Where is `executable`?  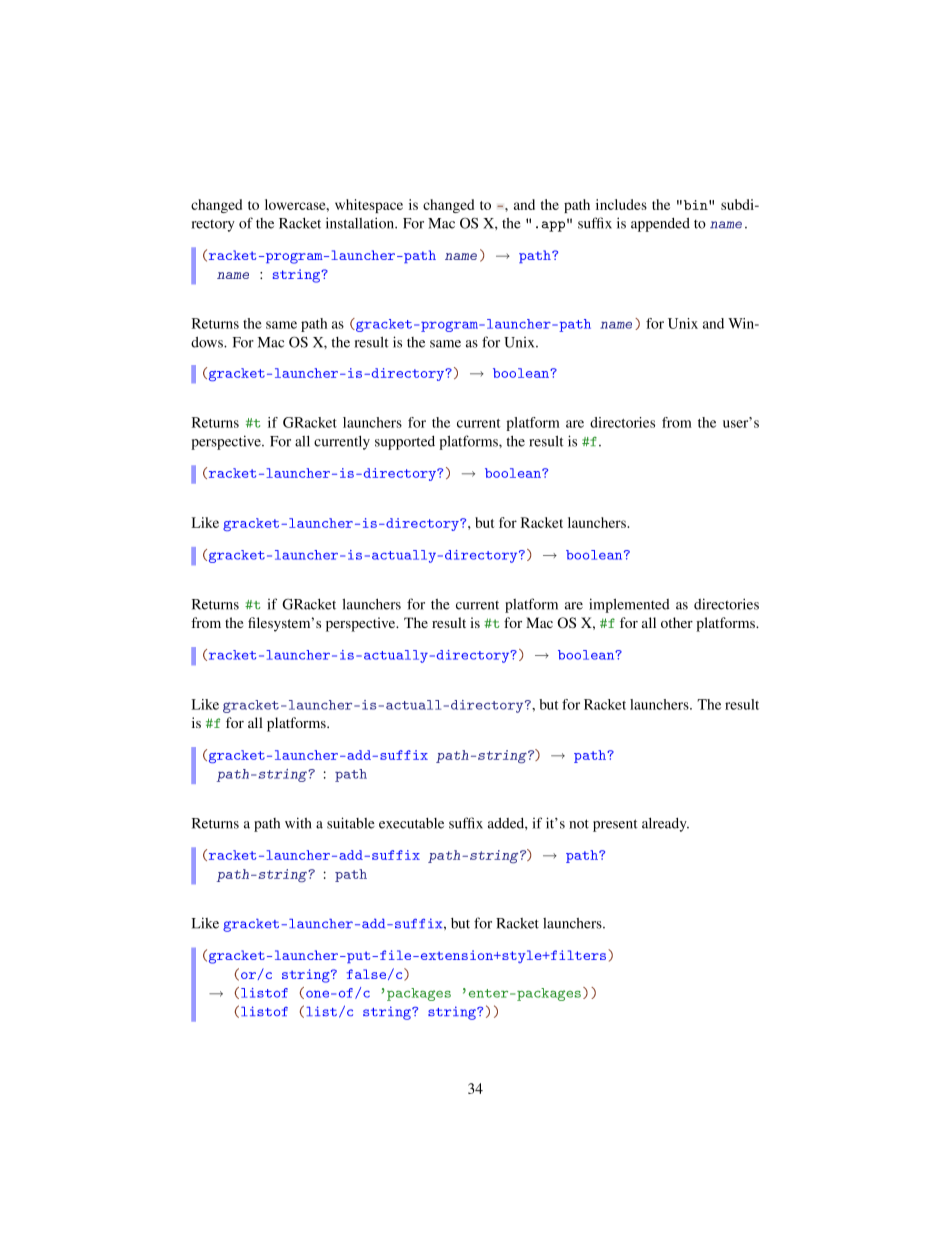
executable is located at coordinates (411, 823).
